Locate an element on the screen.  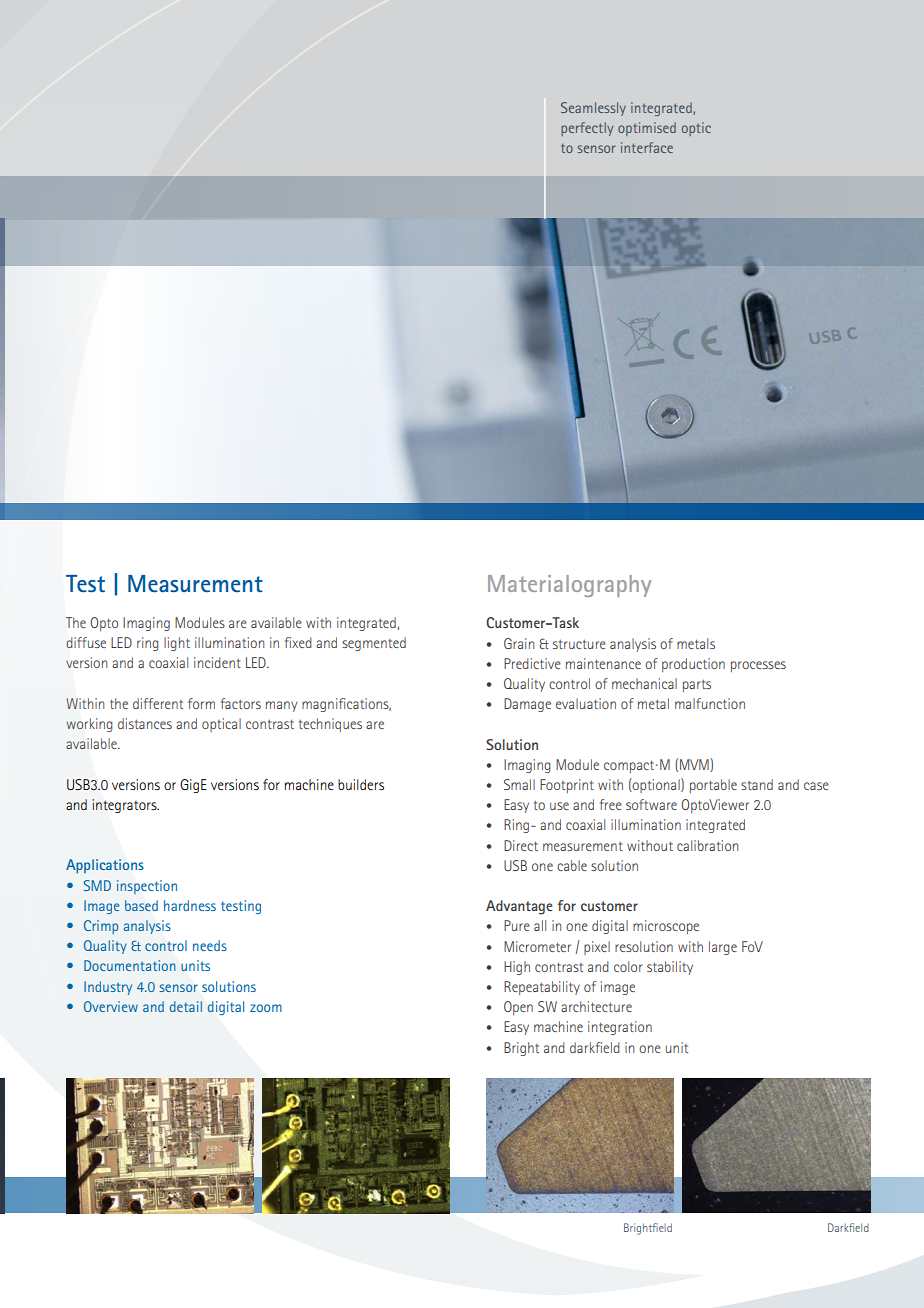
optimised is located at coordinates (647, 129).
